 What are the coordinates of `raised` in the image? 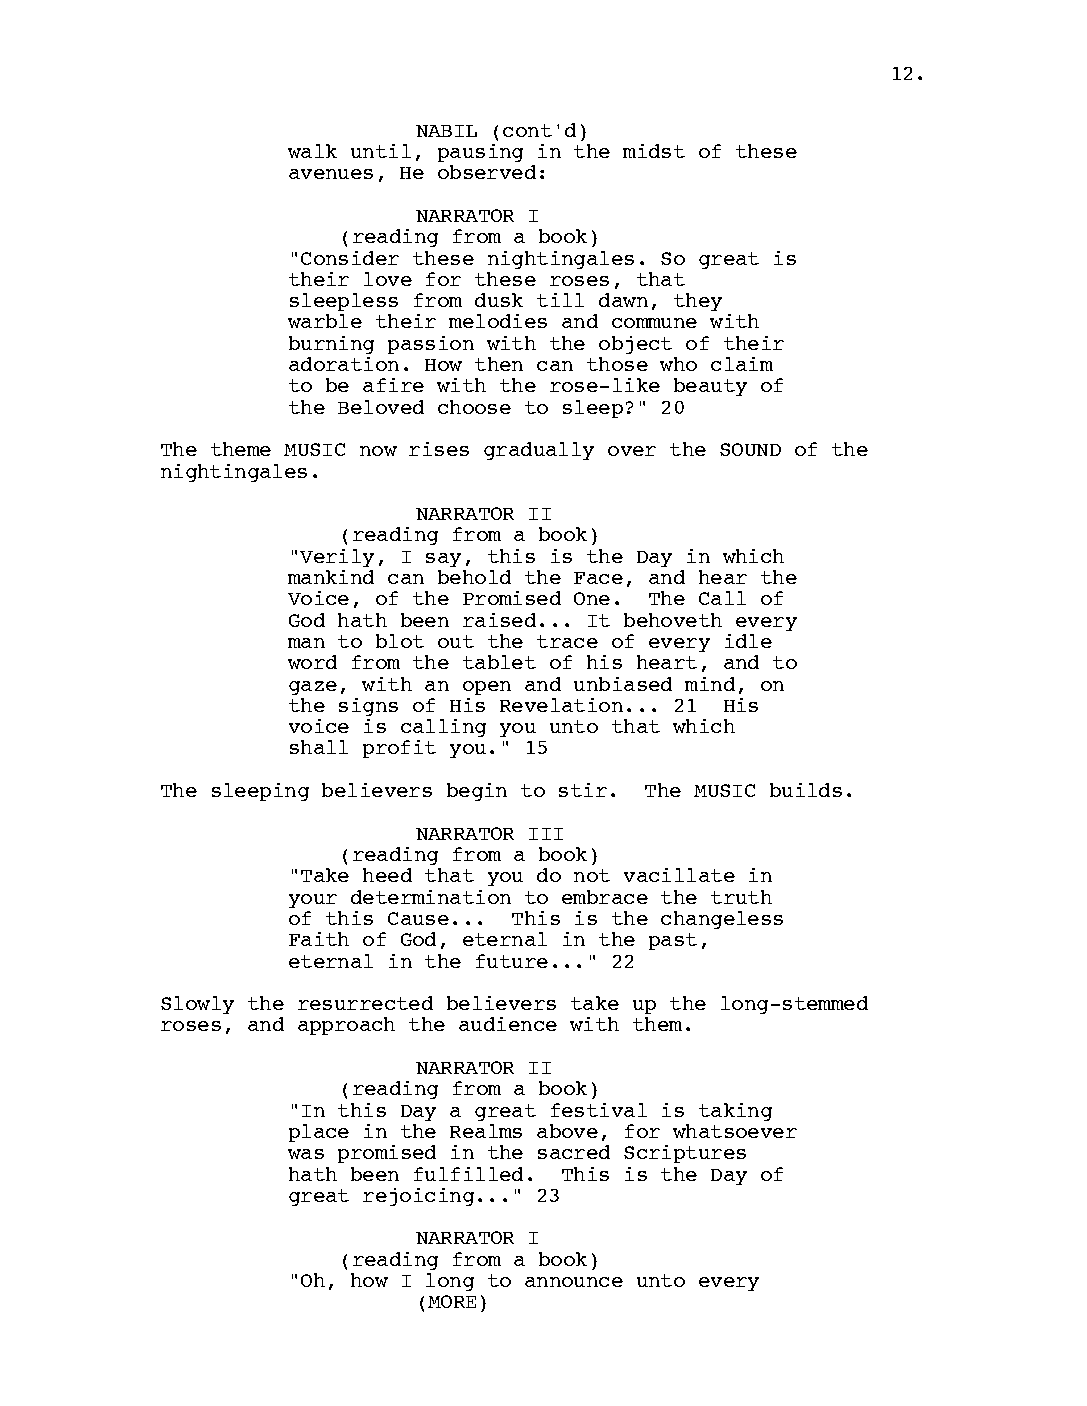 It's located at (499, 620).
